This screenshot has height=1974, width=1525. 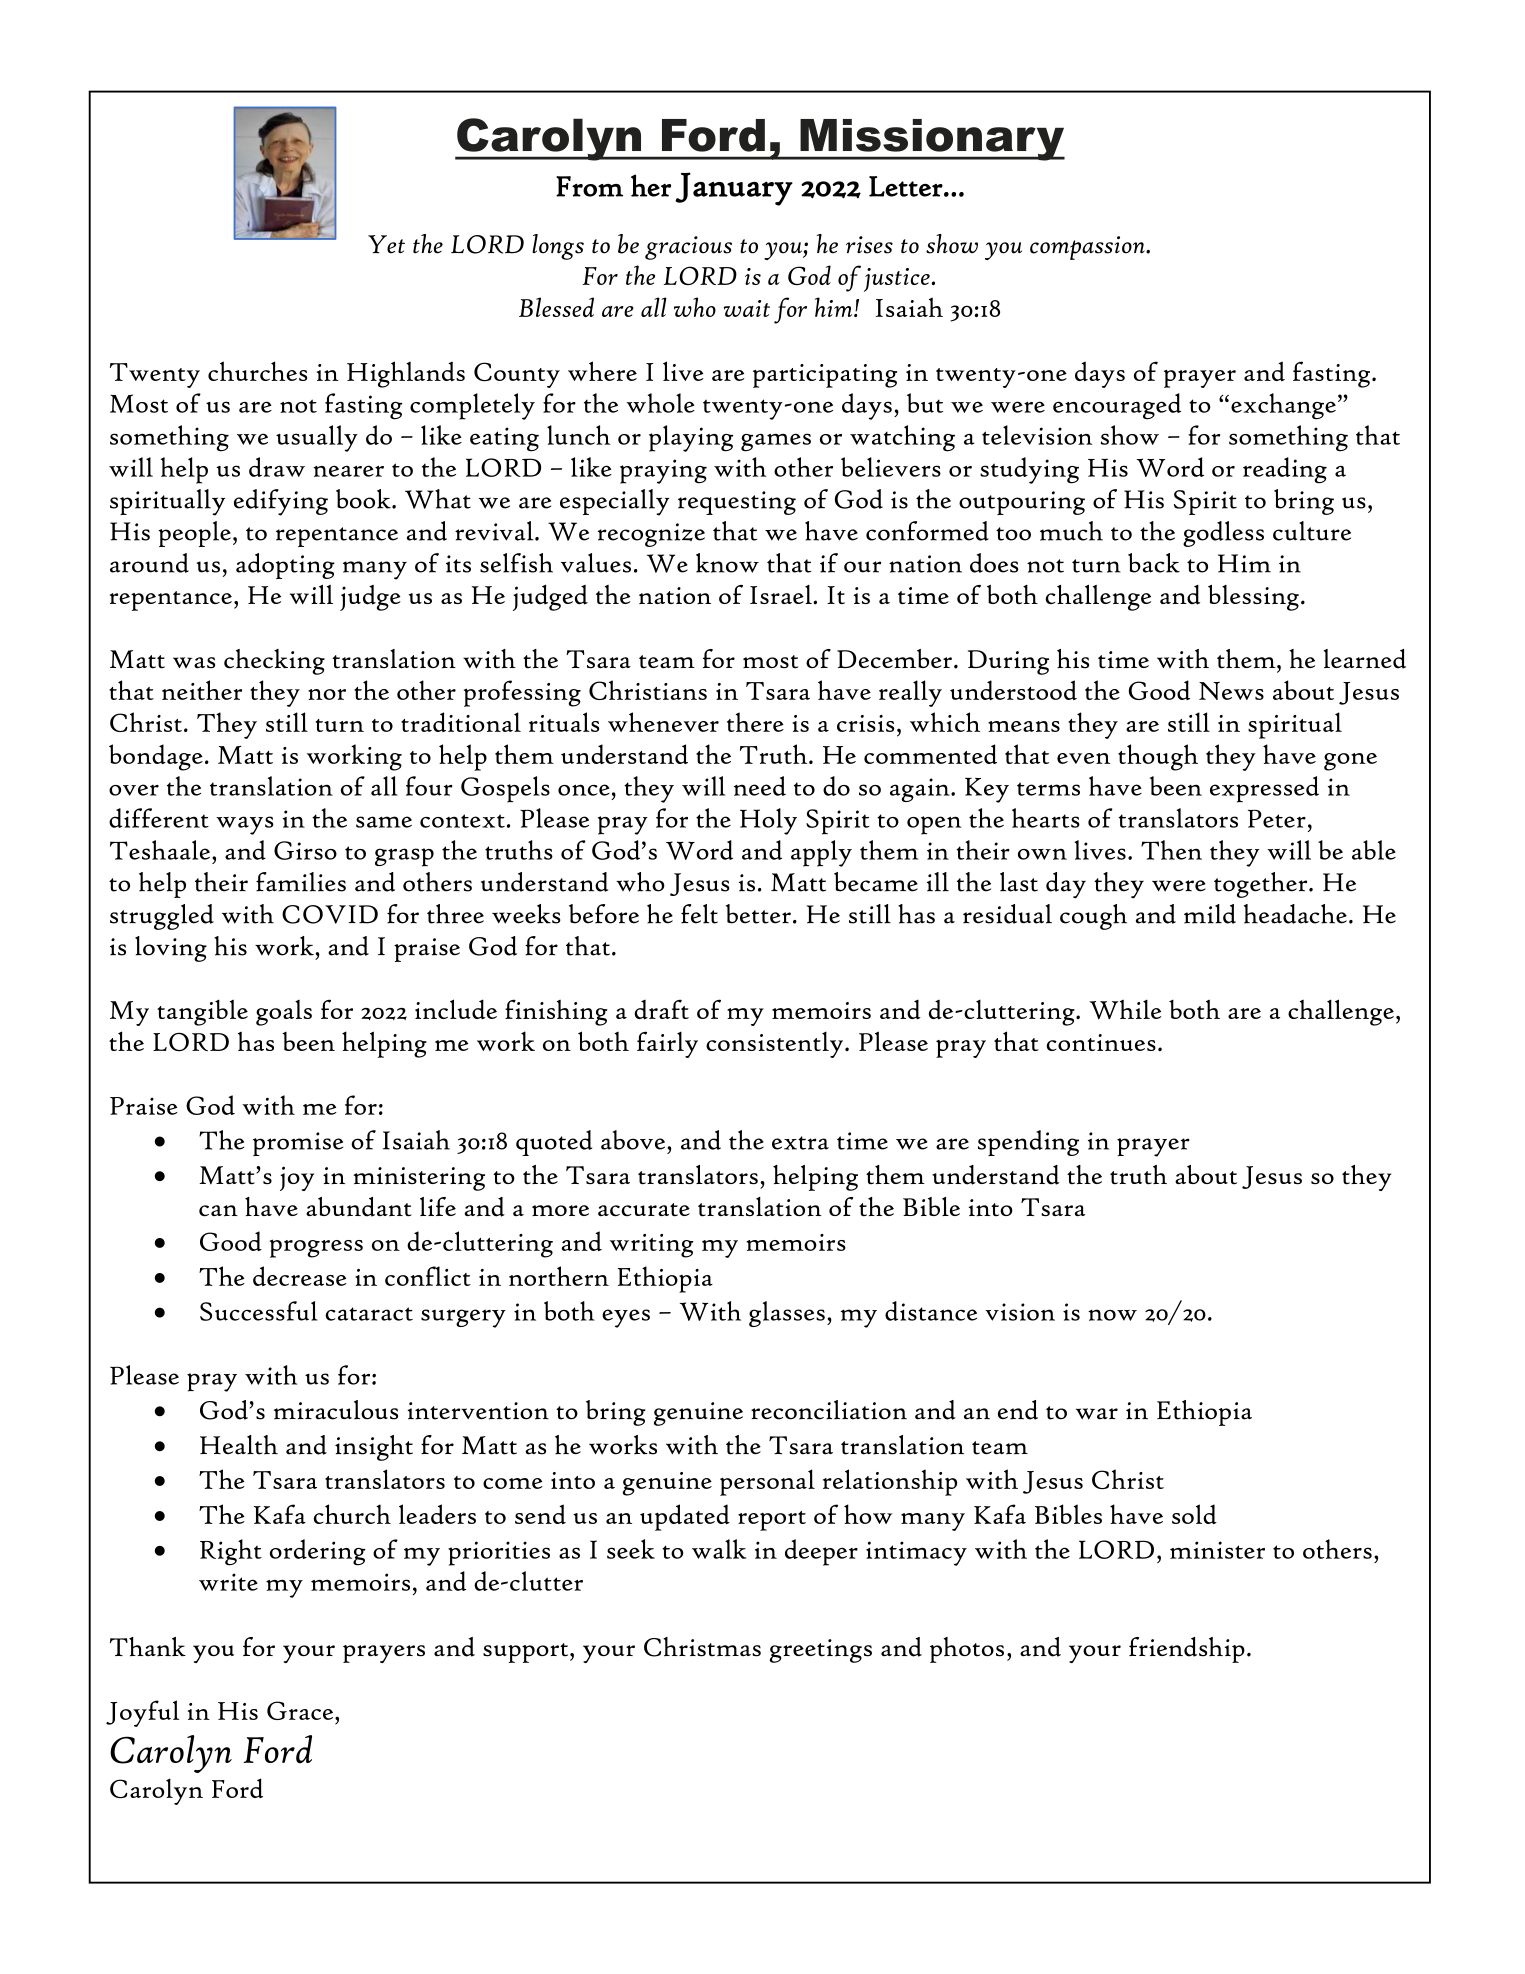 What do you see at coordinates (301, 1710) in the screenshot?
I see `Grace` at bounding box center [301, 1710].
